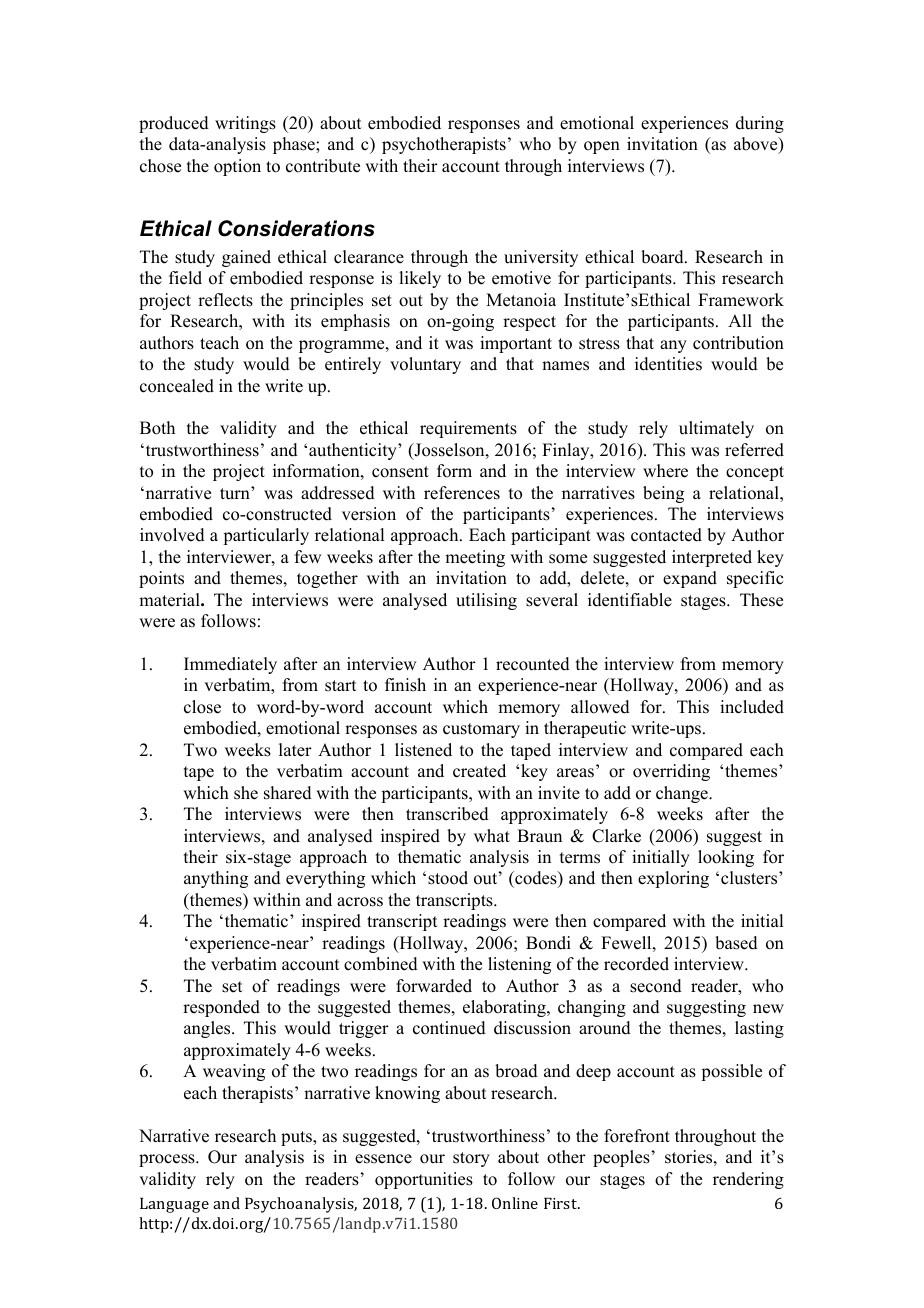  I want to click on expand, so click(690, 579).
